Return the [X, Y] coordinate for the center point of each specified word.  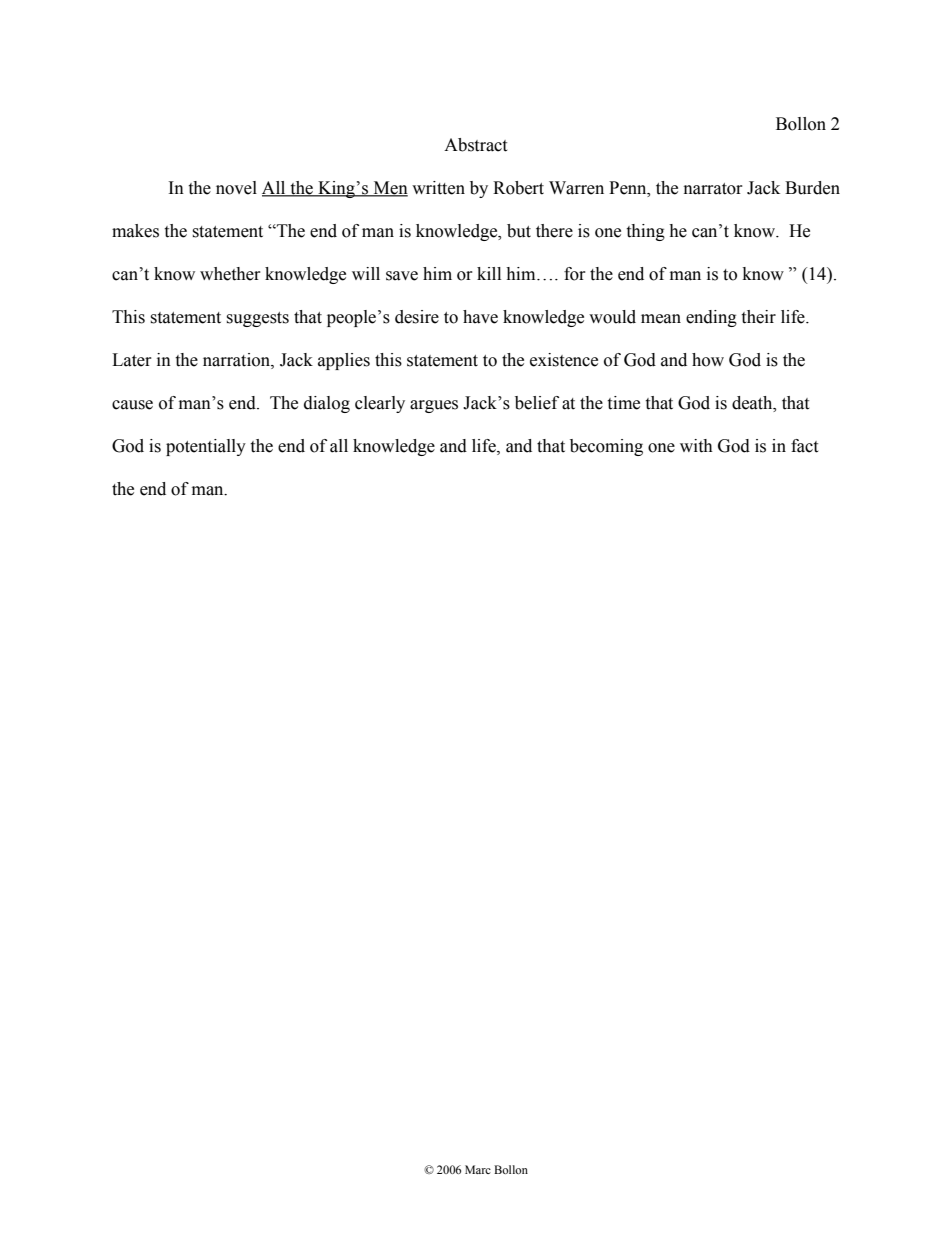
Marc [478, 1169]
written [438, 188]
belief [537, 403]
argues [434, 406]
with [696, 446]
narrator [713, 189]
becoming [606, 447]
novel [236, 188]
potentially [206, 447]
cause [132, 405]
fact [804, 446]
